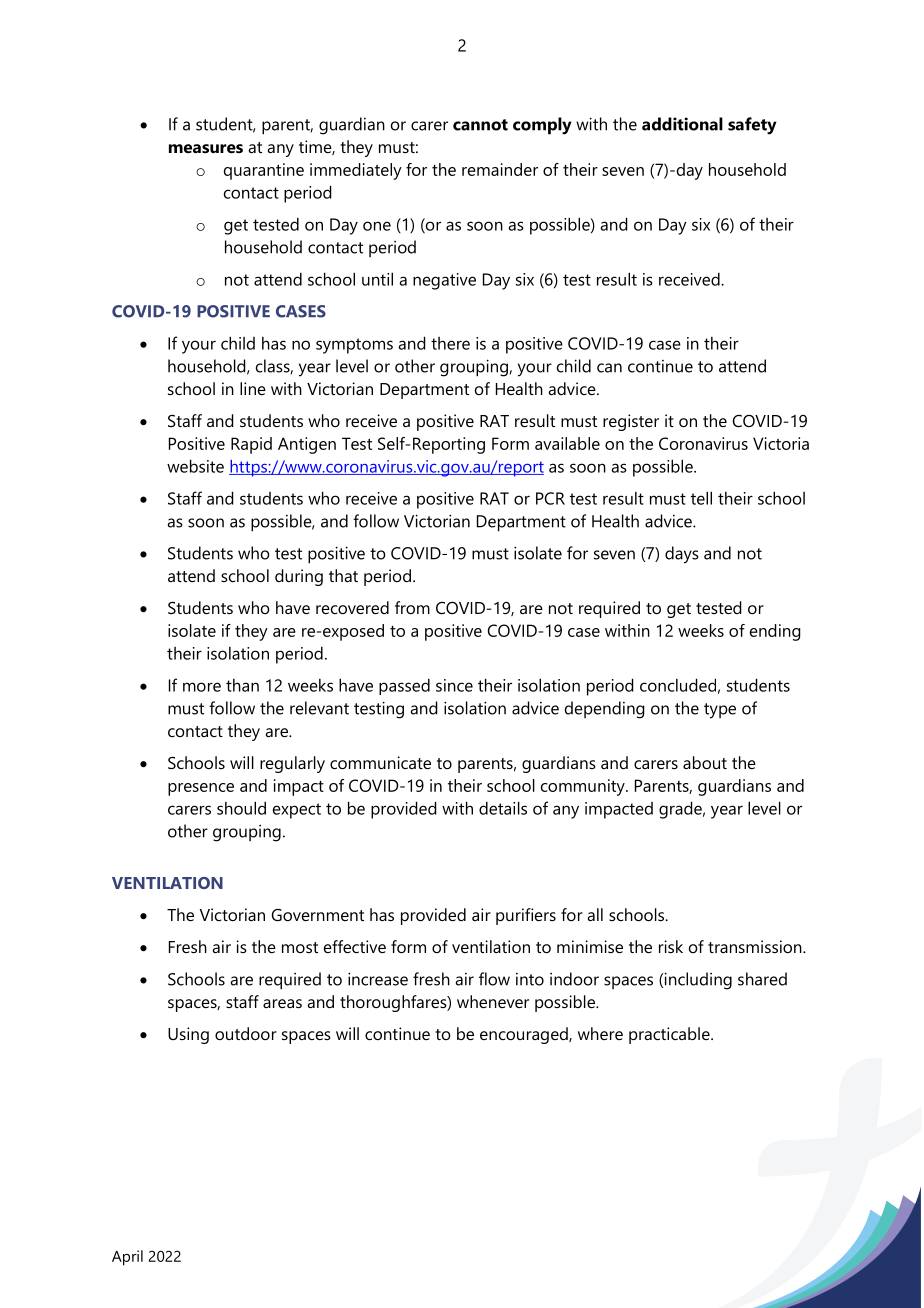 This screenshot has height=1308, width=924. I want to click on type, so click(720, 711).
